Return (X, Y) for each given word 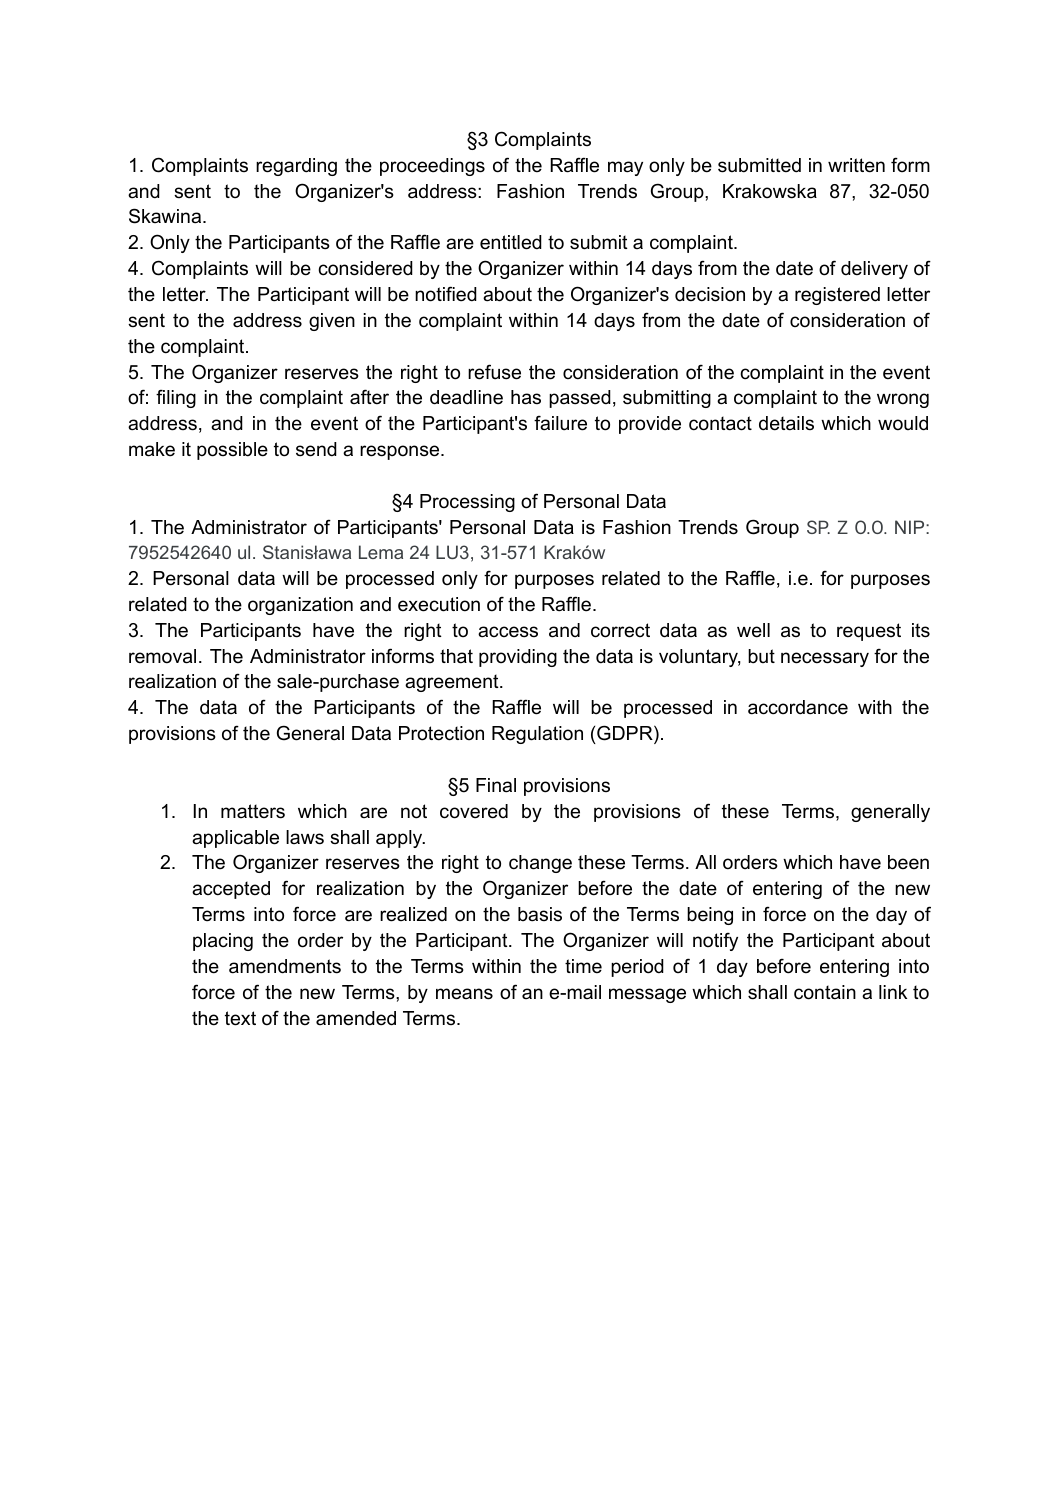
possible (232, 451)
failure (560, 423)
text (240, 1018)
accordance (798, 707)
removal (162, 656)
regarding (296, 167)
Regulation (537, 735)
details (786, 423)
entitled (511, 242)
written (856, 165)
